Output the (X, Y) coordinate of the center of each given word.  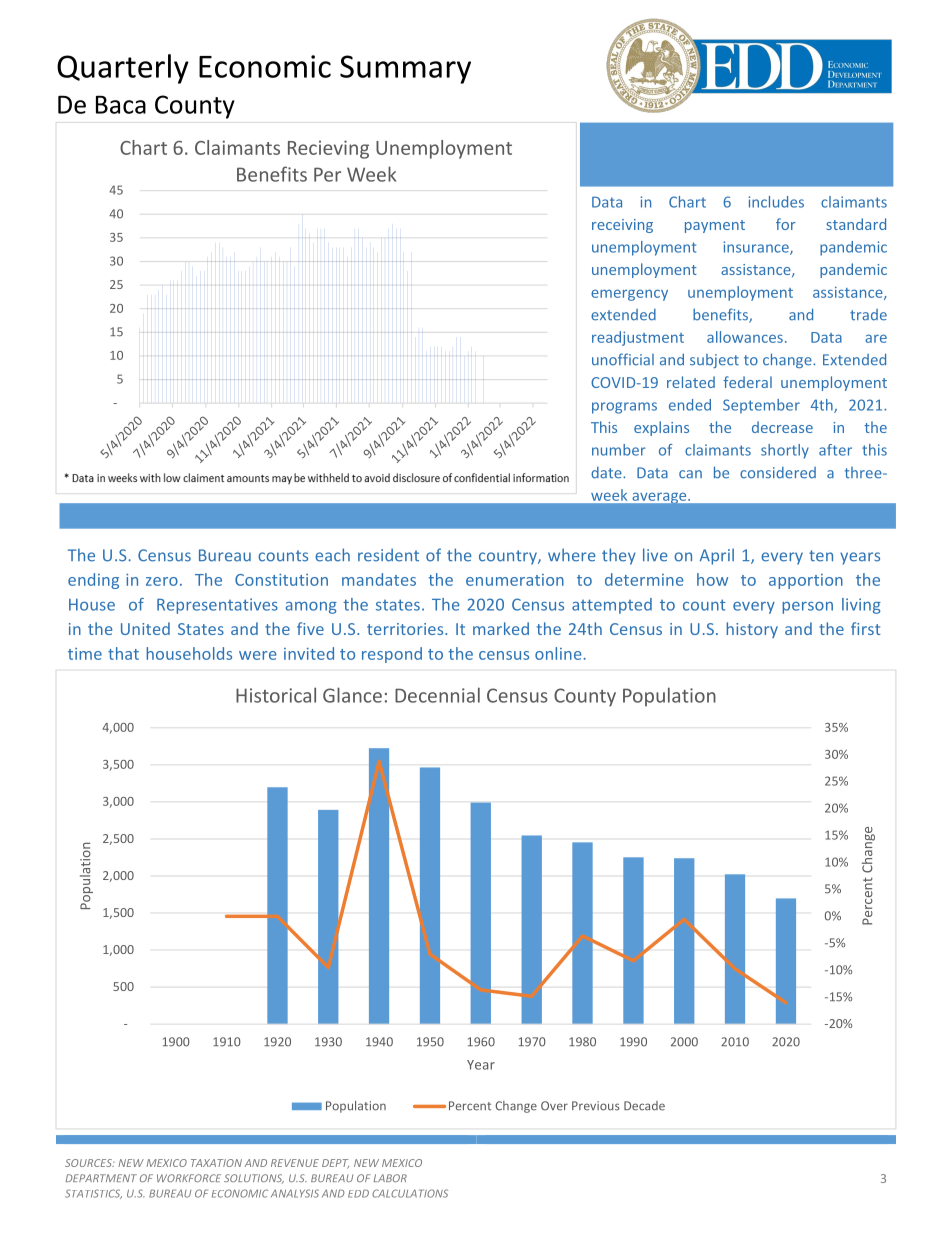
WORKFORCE (189, 1178)
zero (162, 581)
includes (776, 202)
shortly (785, 451)
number (619, 450)
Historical (276, 695)
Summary (405, 69)
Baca (121, 104)
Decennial (437, 695)
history (752, 630)
